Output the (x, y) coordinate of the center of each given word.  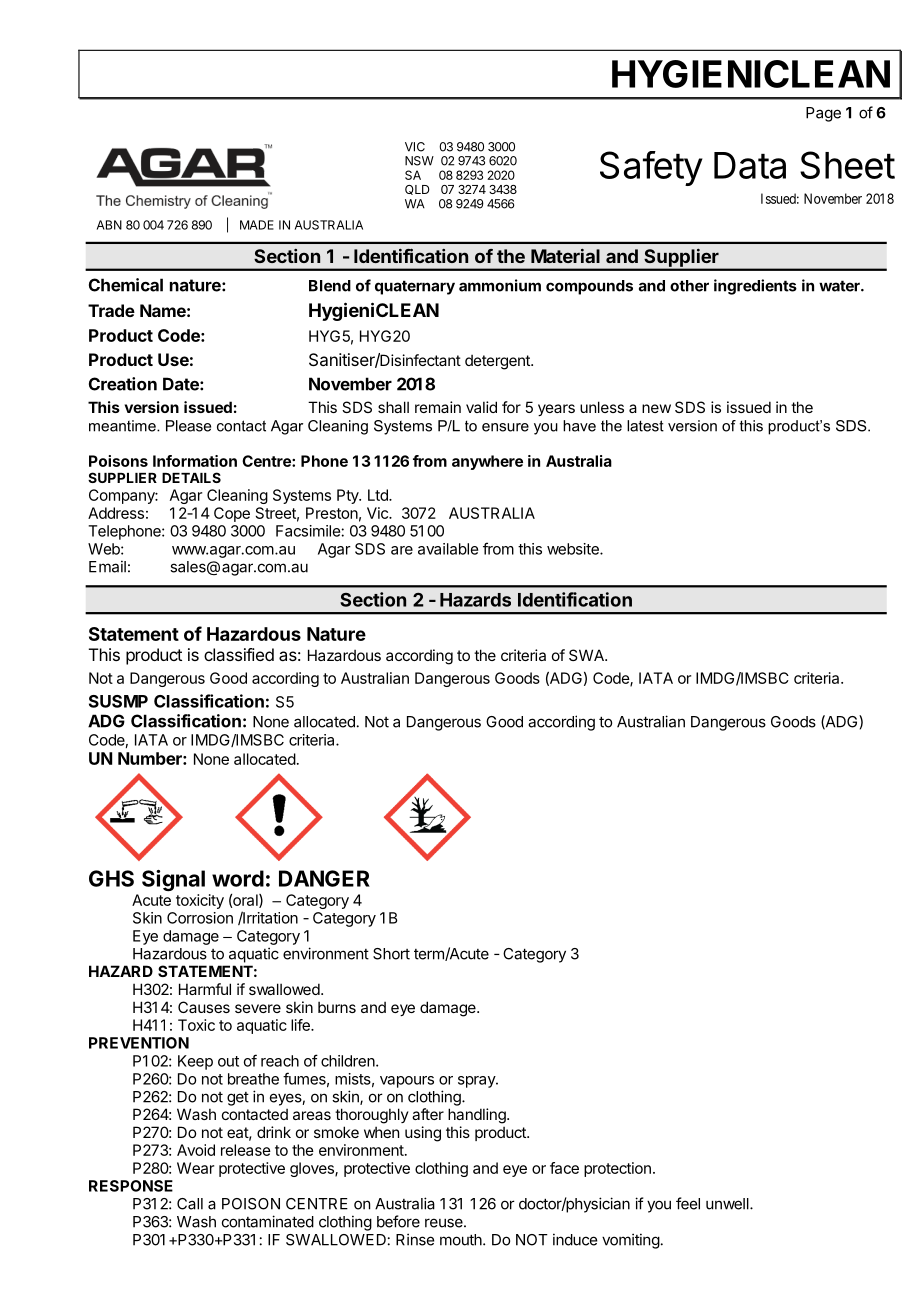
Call (190, 1204)
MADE (257, 225)
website (574, 549)
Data (750, 165)
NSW (419, 161)
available (448, 549)
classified (239, 654)
